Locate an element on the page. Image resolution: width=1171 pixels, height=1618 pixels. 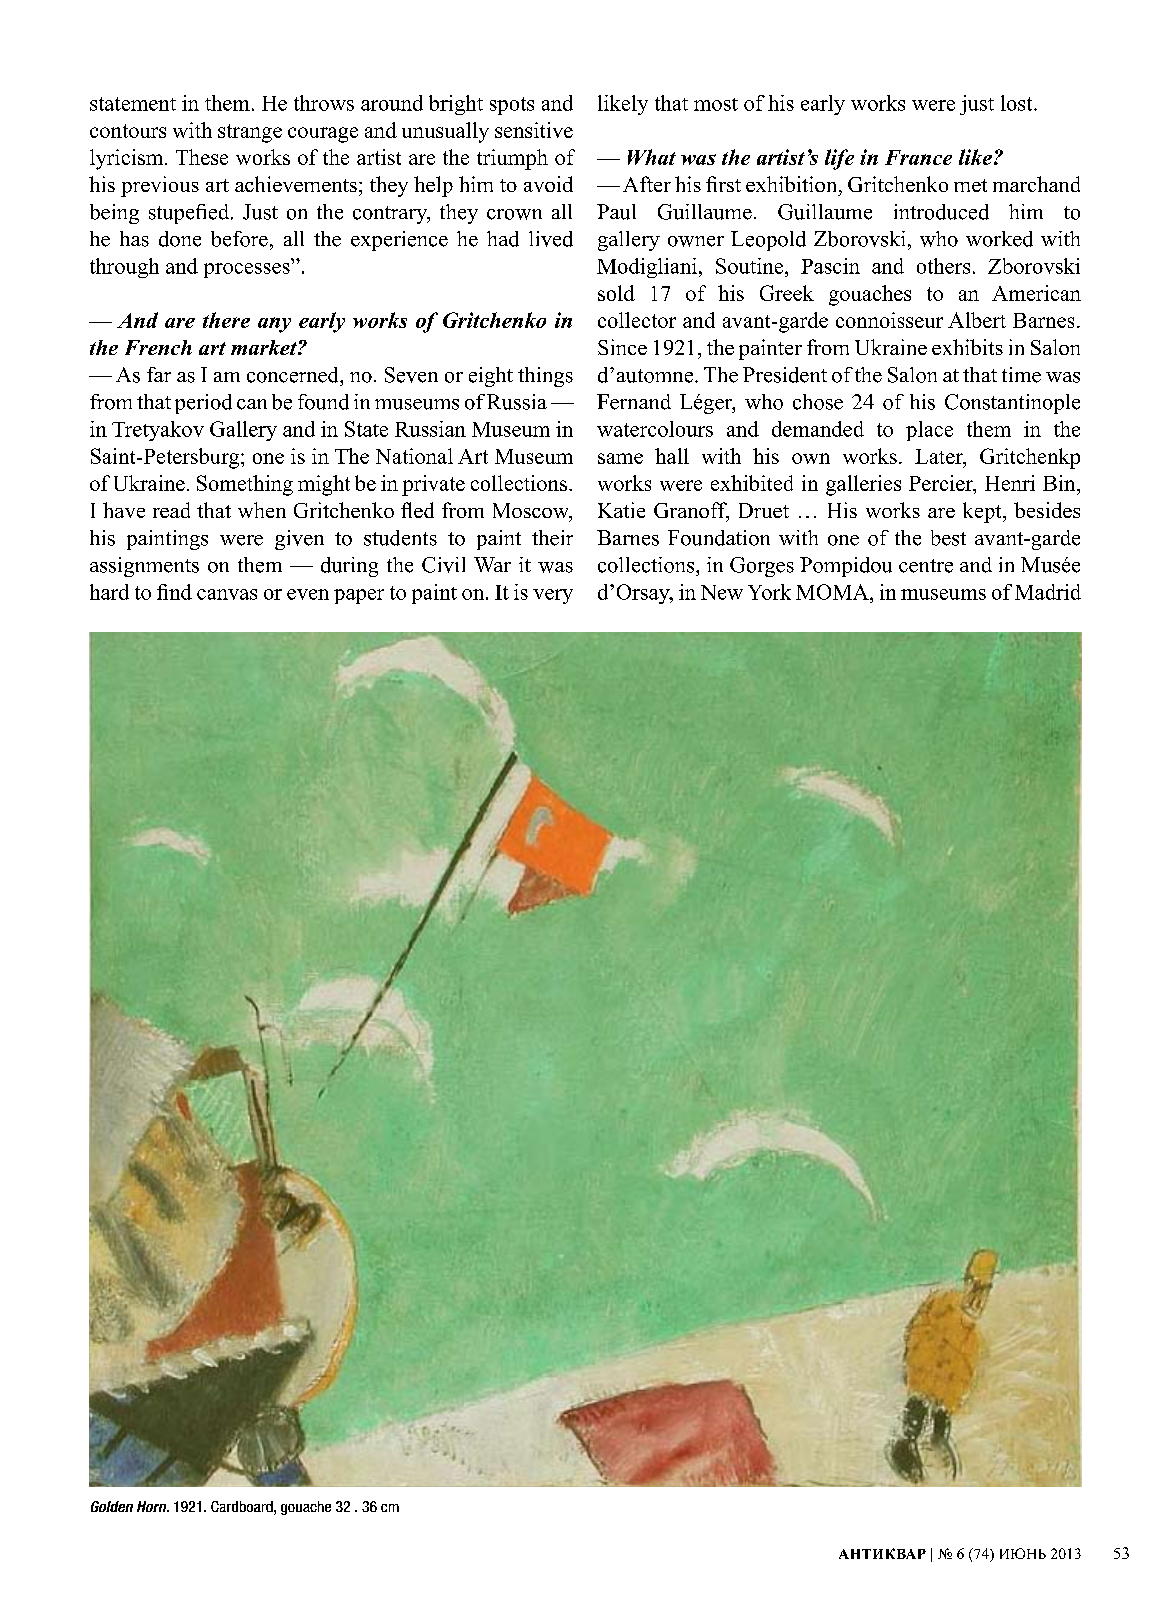
France is located at coordinates (918, 157).
